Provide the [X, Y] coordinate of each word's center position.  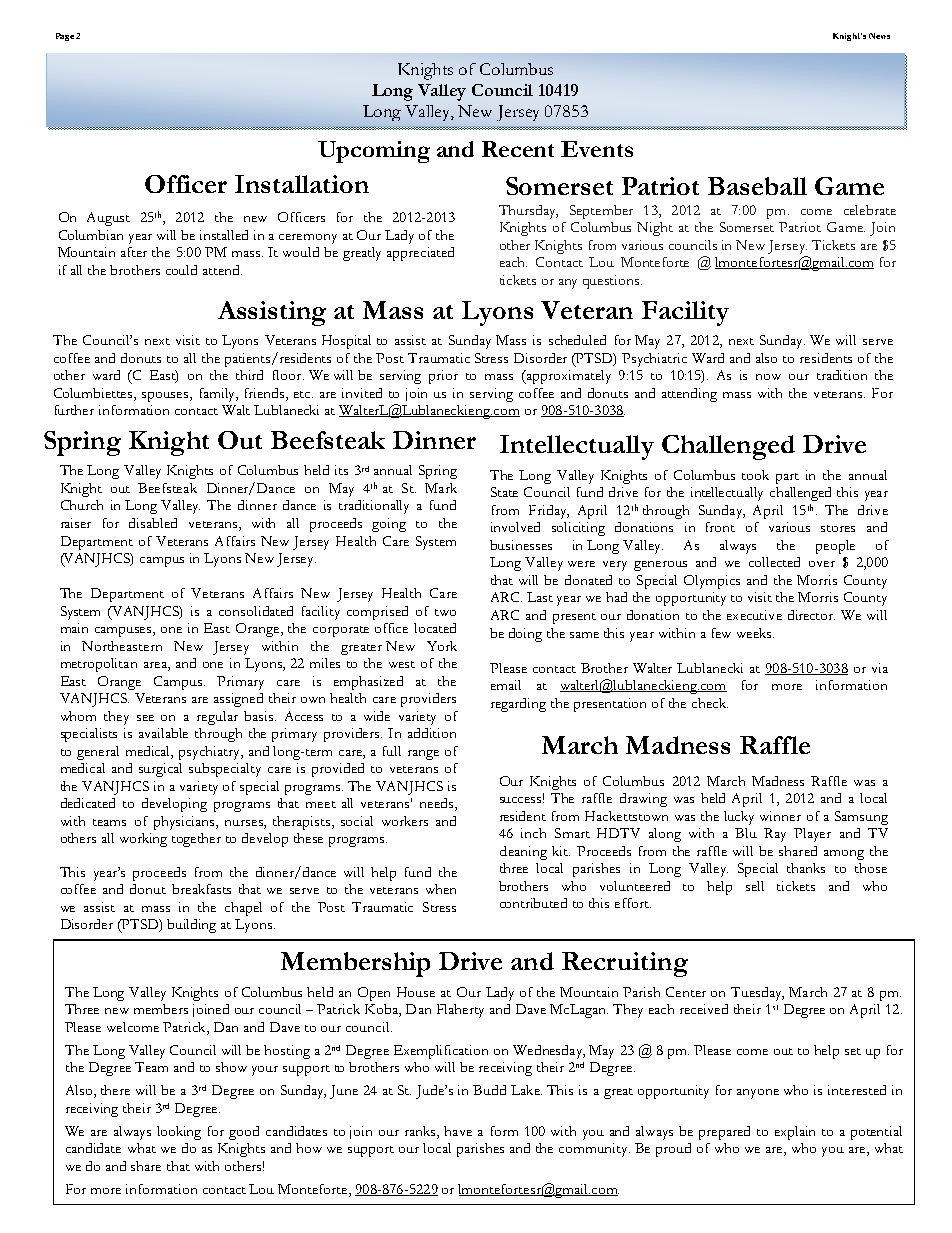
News [879, 36]
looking [179, 1133]
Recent [518, 149]
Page [65, 37]
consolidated [256, 611]
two [445, 612]
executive [754, 615]
